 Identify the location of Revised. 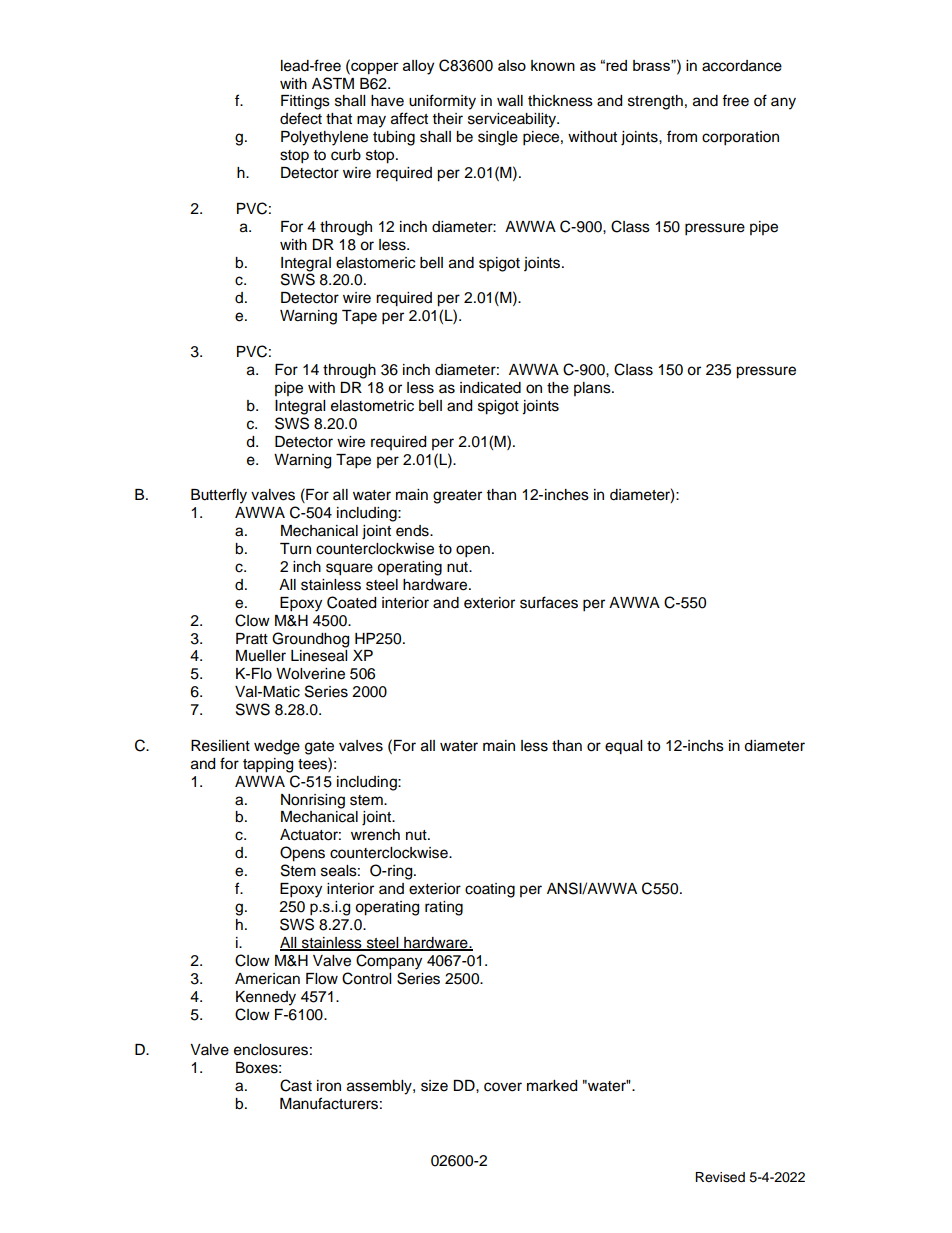
(720, 1177).
